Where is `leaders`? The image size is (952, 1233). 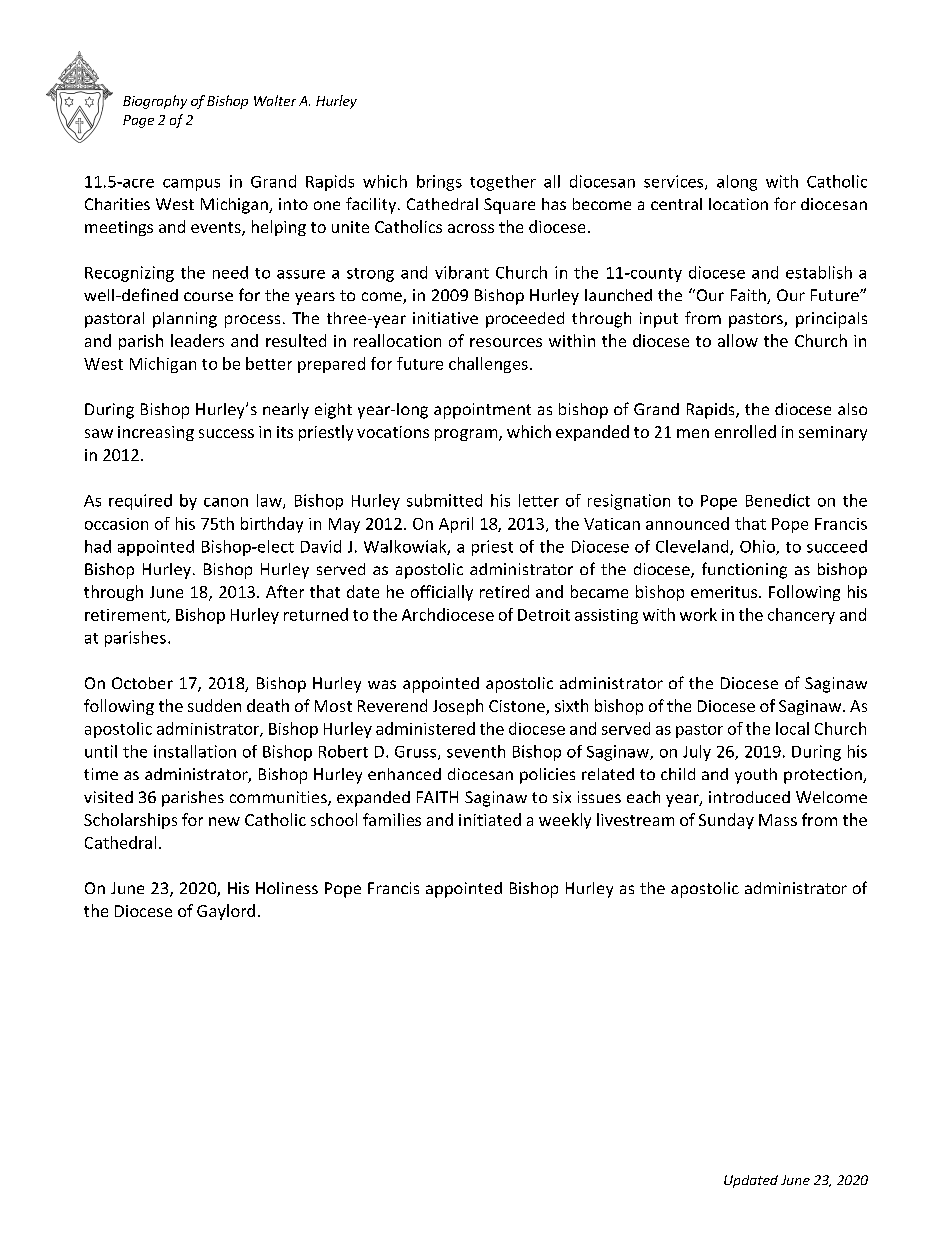 leaders is located at coordinates (197, 340).
